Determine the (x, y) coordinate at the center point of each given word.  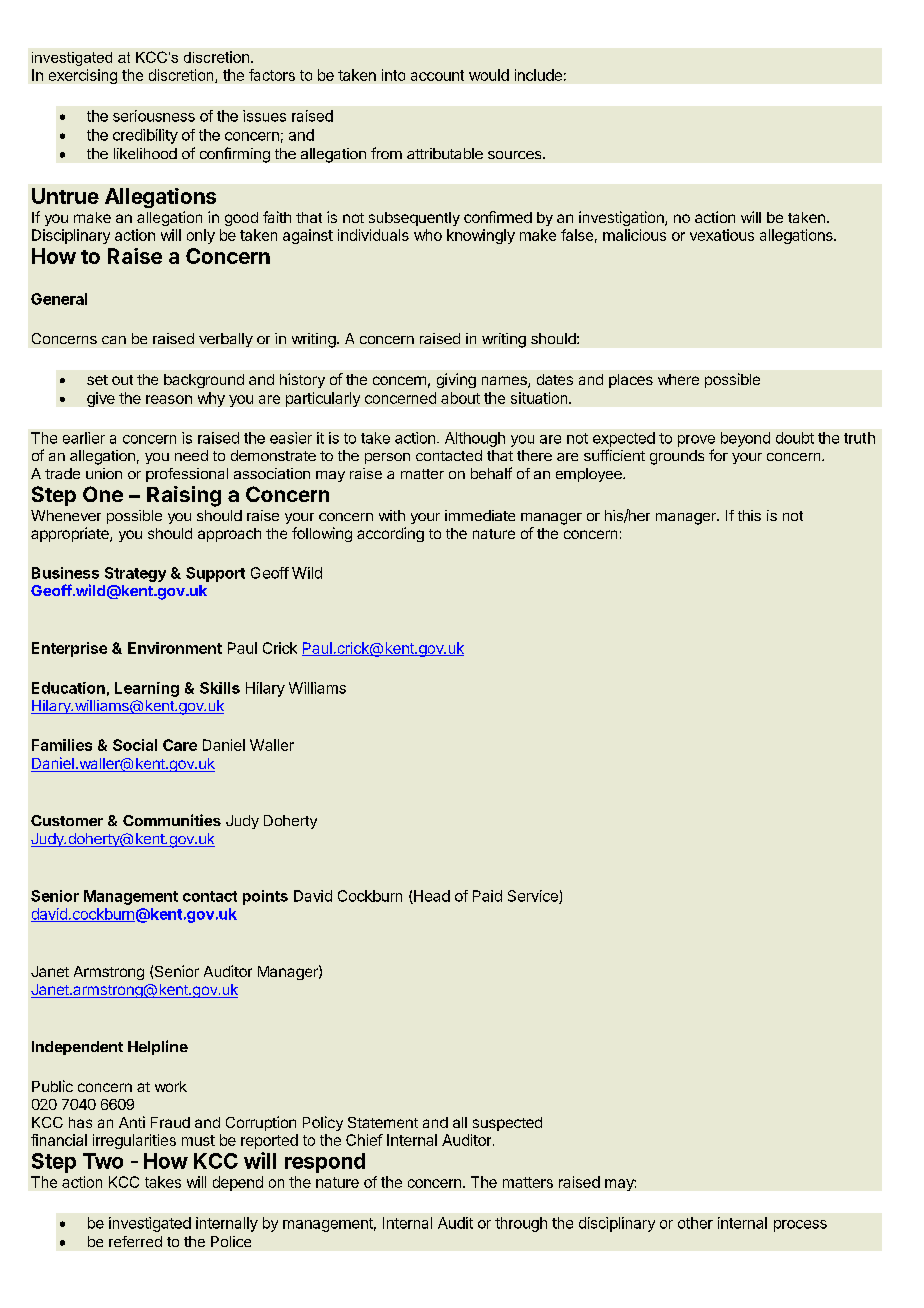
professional (187, 475)
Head (431, 897)
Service (534, 897)
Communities (172, 820)
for (718, 455)
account (437, 75)
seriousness (154, 116)
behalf (491, 473)
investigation (622, 218)
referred (135, 1241)
